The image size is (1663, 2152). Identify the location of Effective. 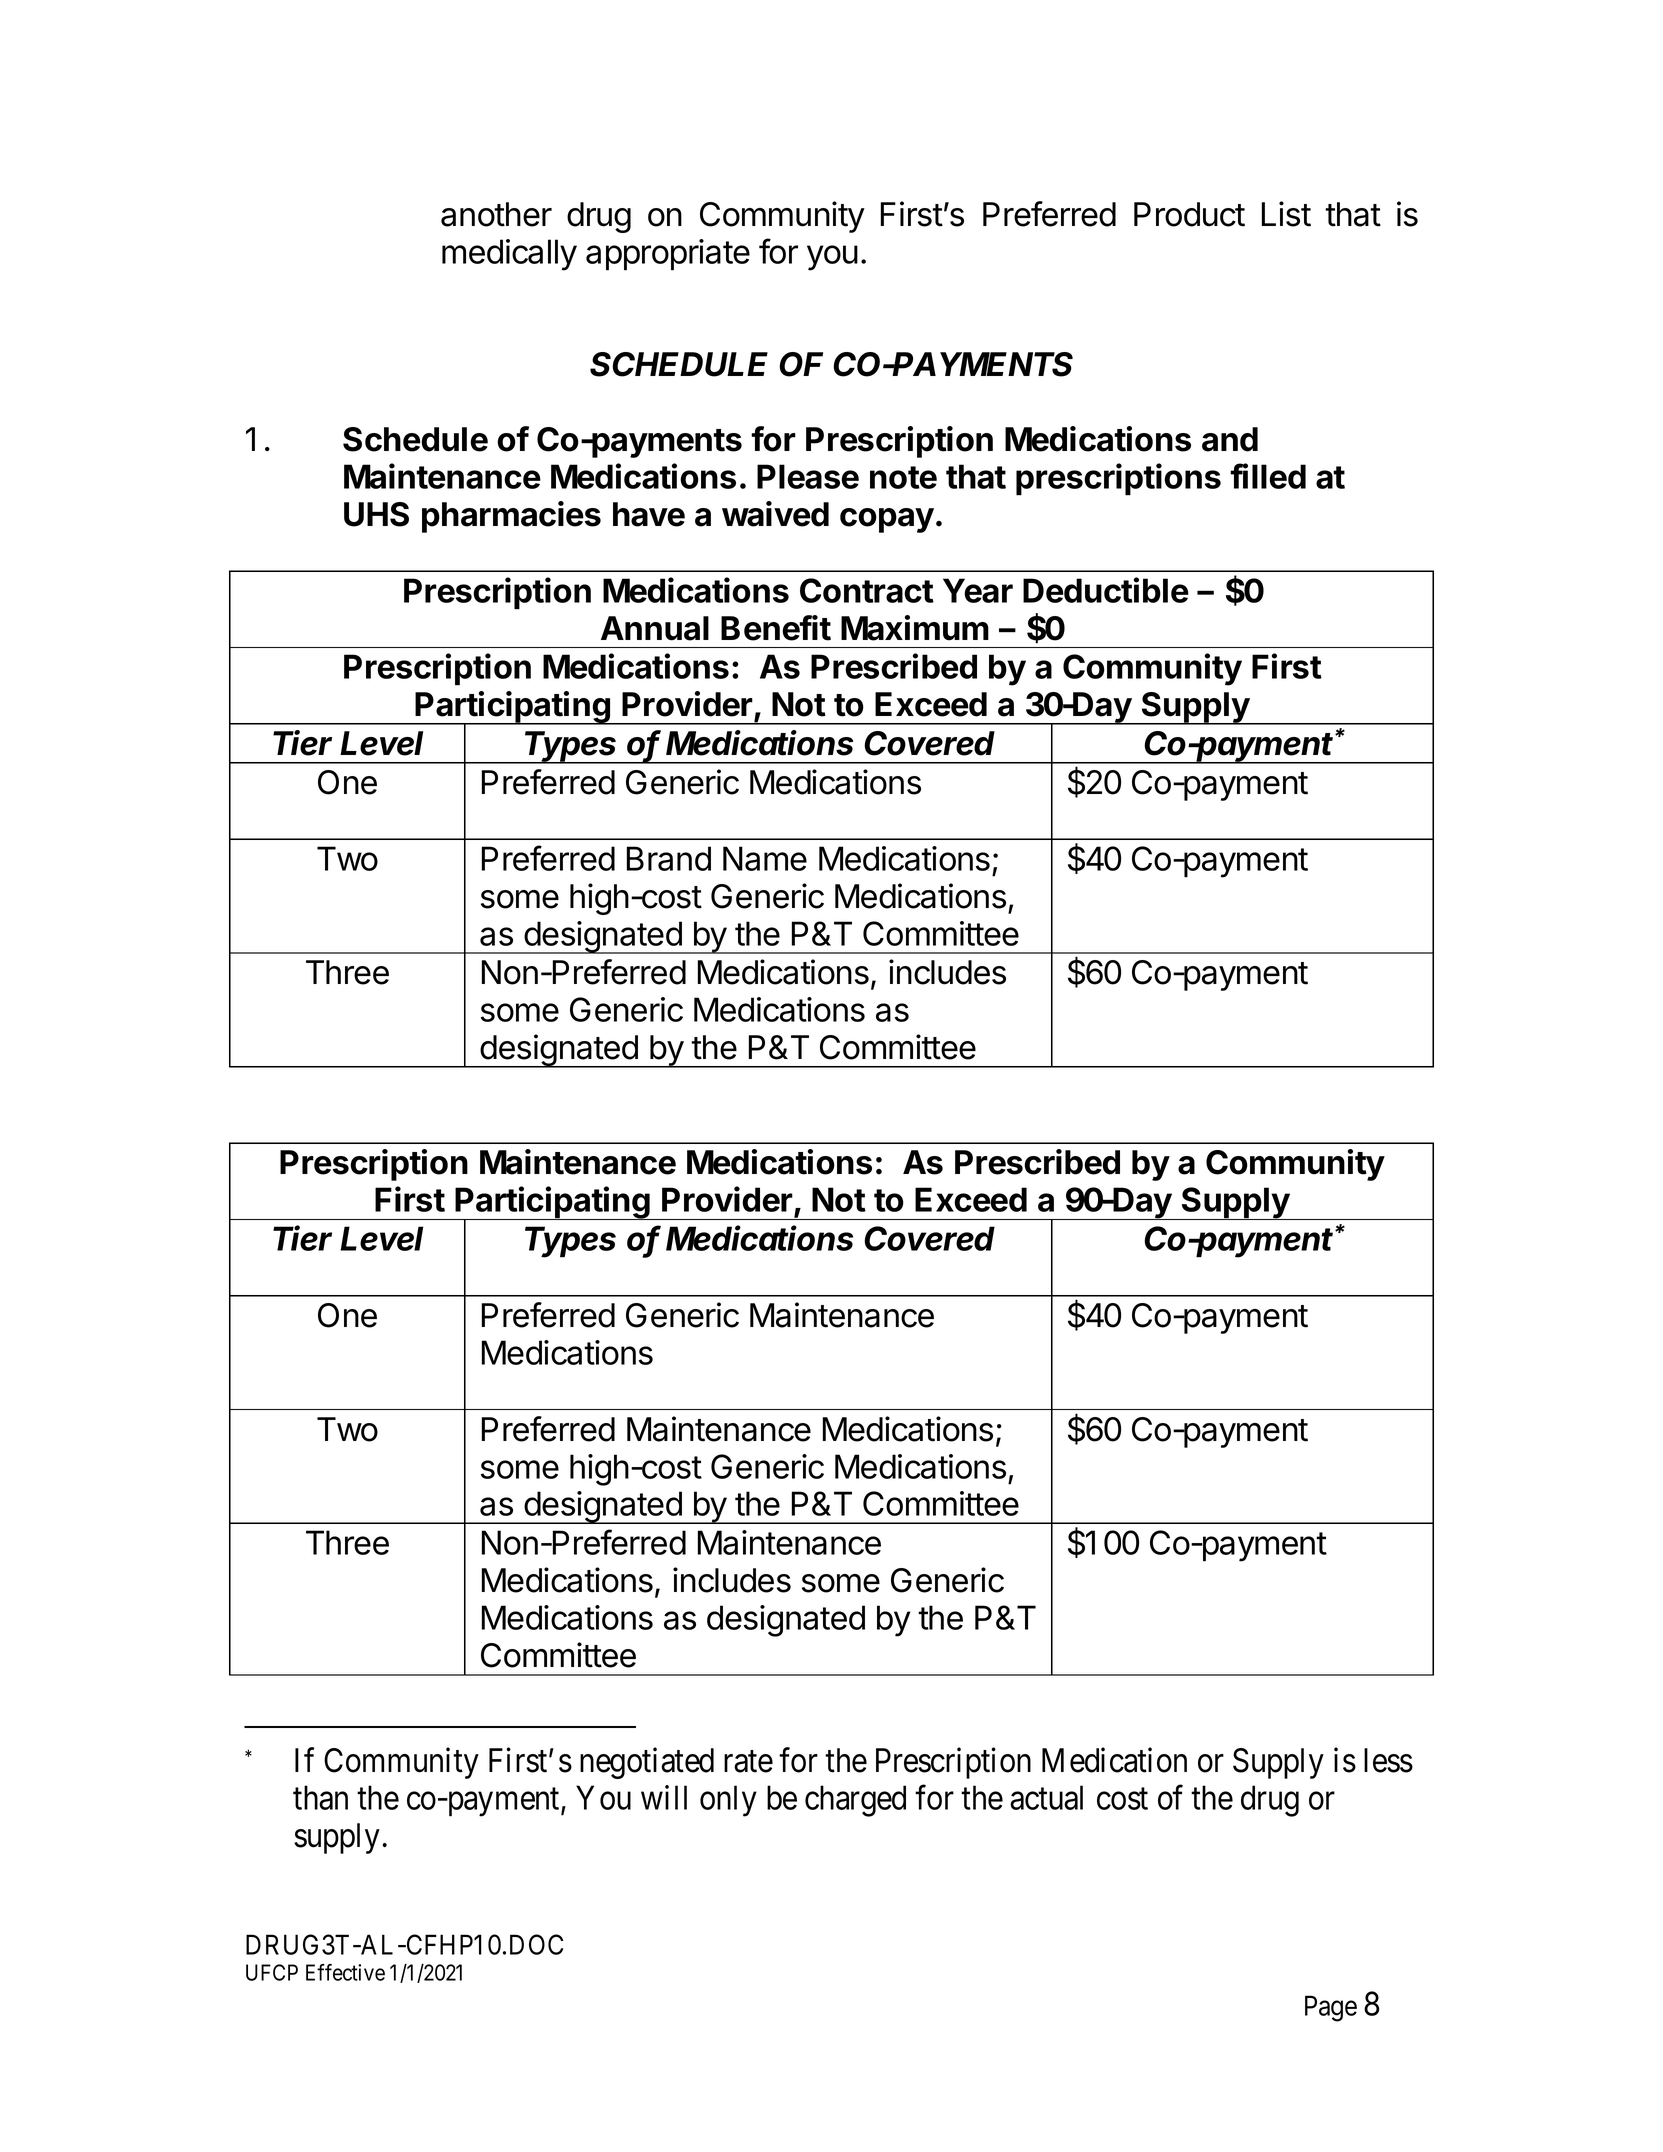
(345, 1972).
